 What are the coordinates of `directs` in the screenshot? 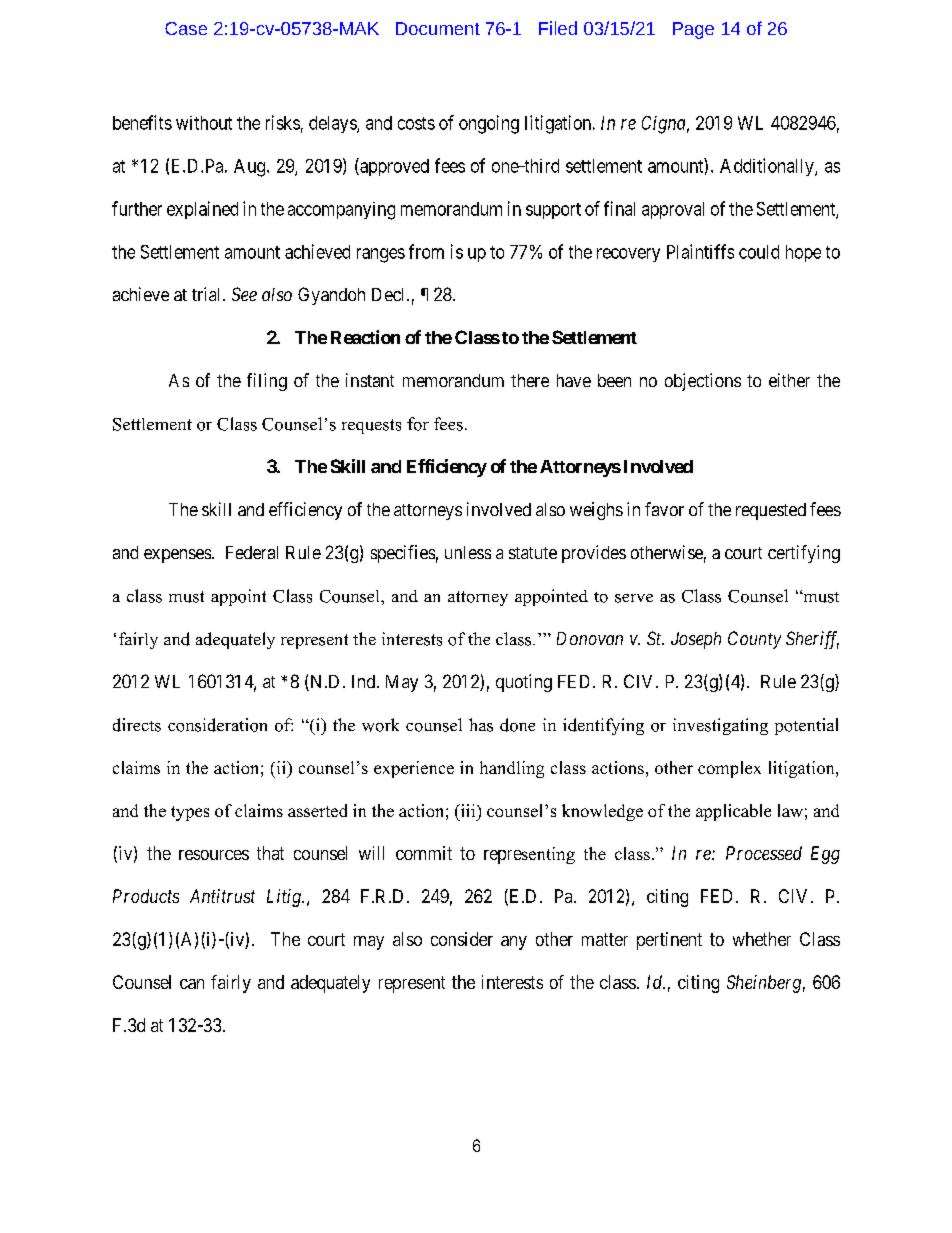 It's located at (137, 725).
